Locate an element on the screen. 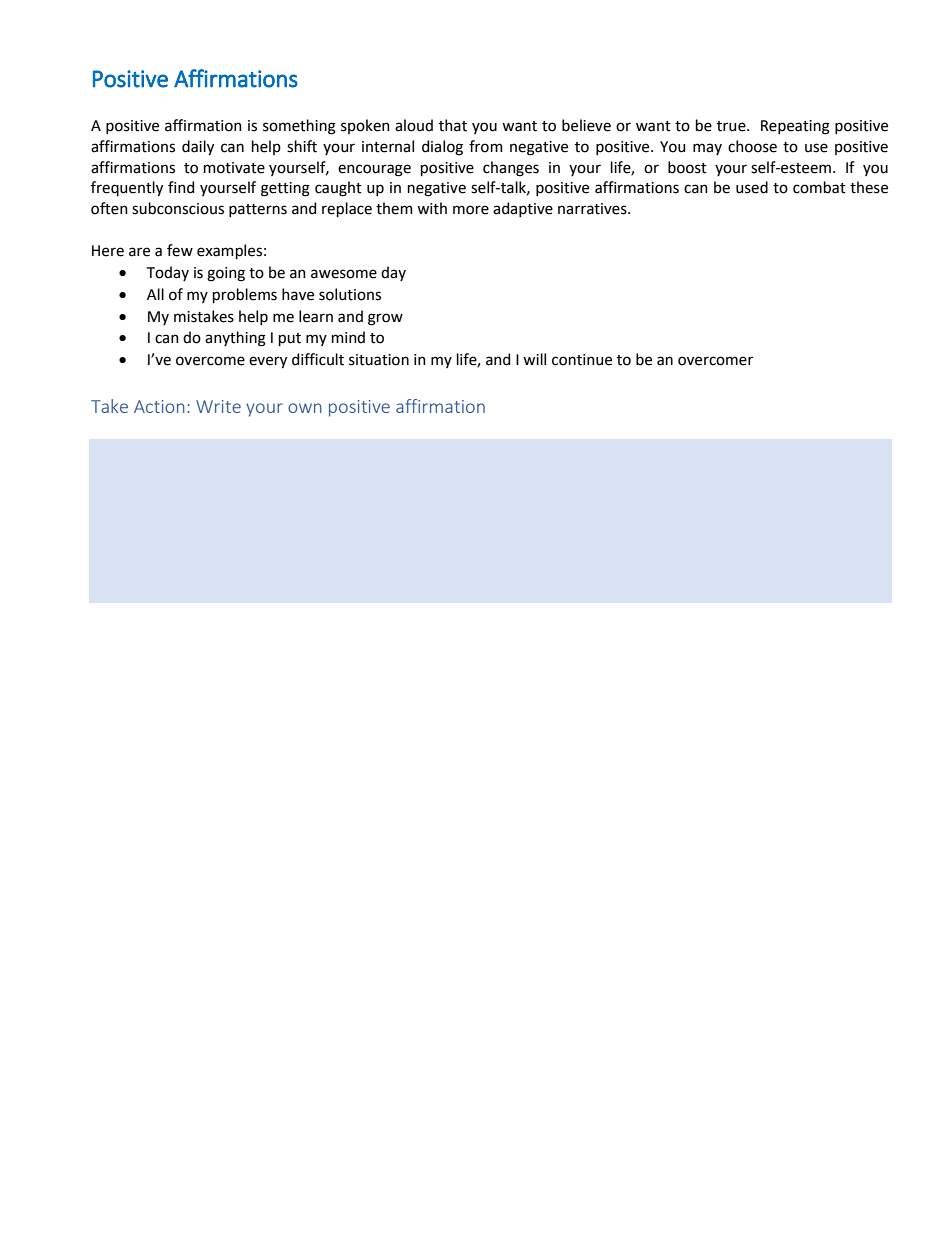 This screenshot has width=952, height=1233. narratives is located at coordinates (593, 209).
